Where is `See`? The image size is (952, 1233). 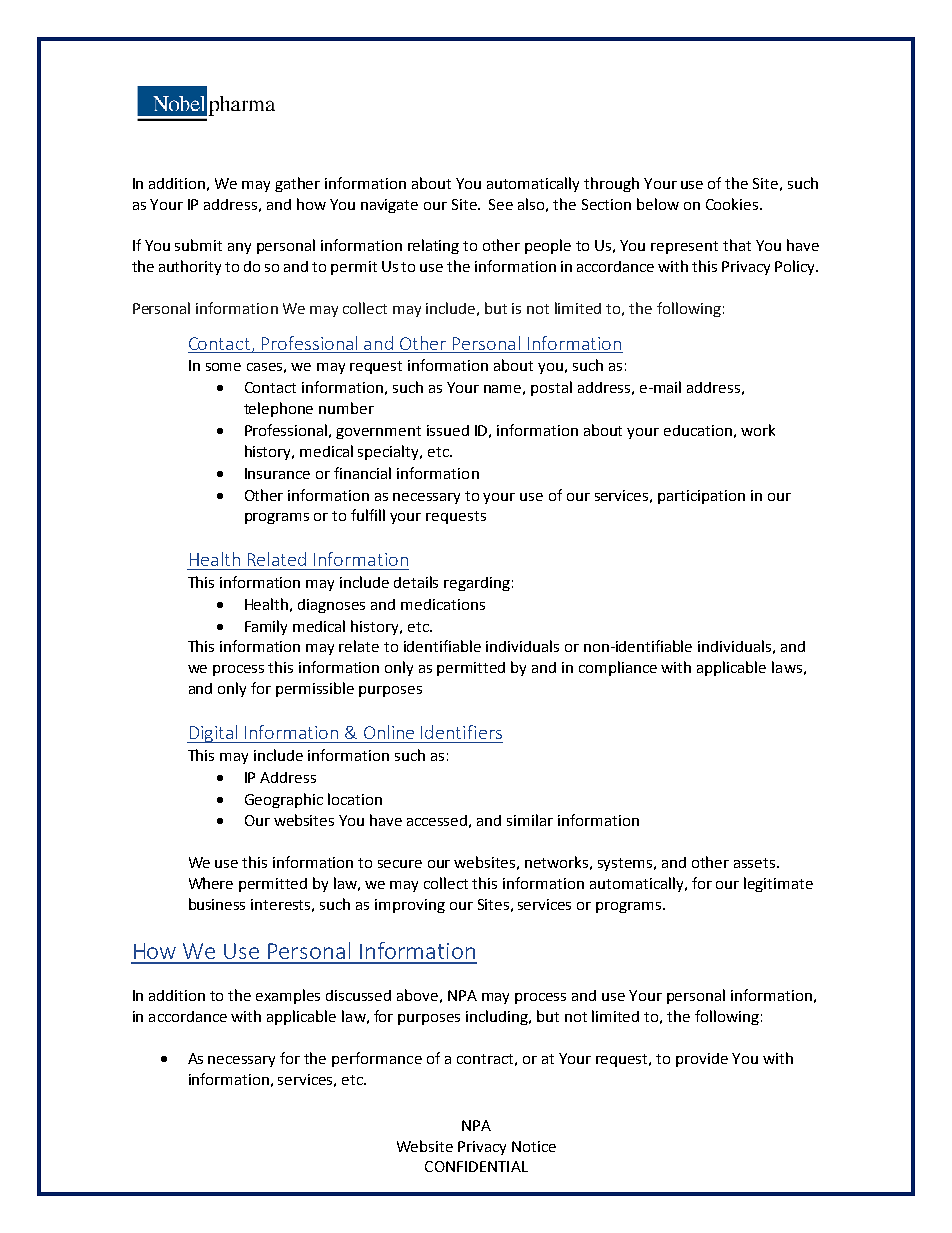
See is located at coordinates (501, 204).
